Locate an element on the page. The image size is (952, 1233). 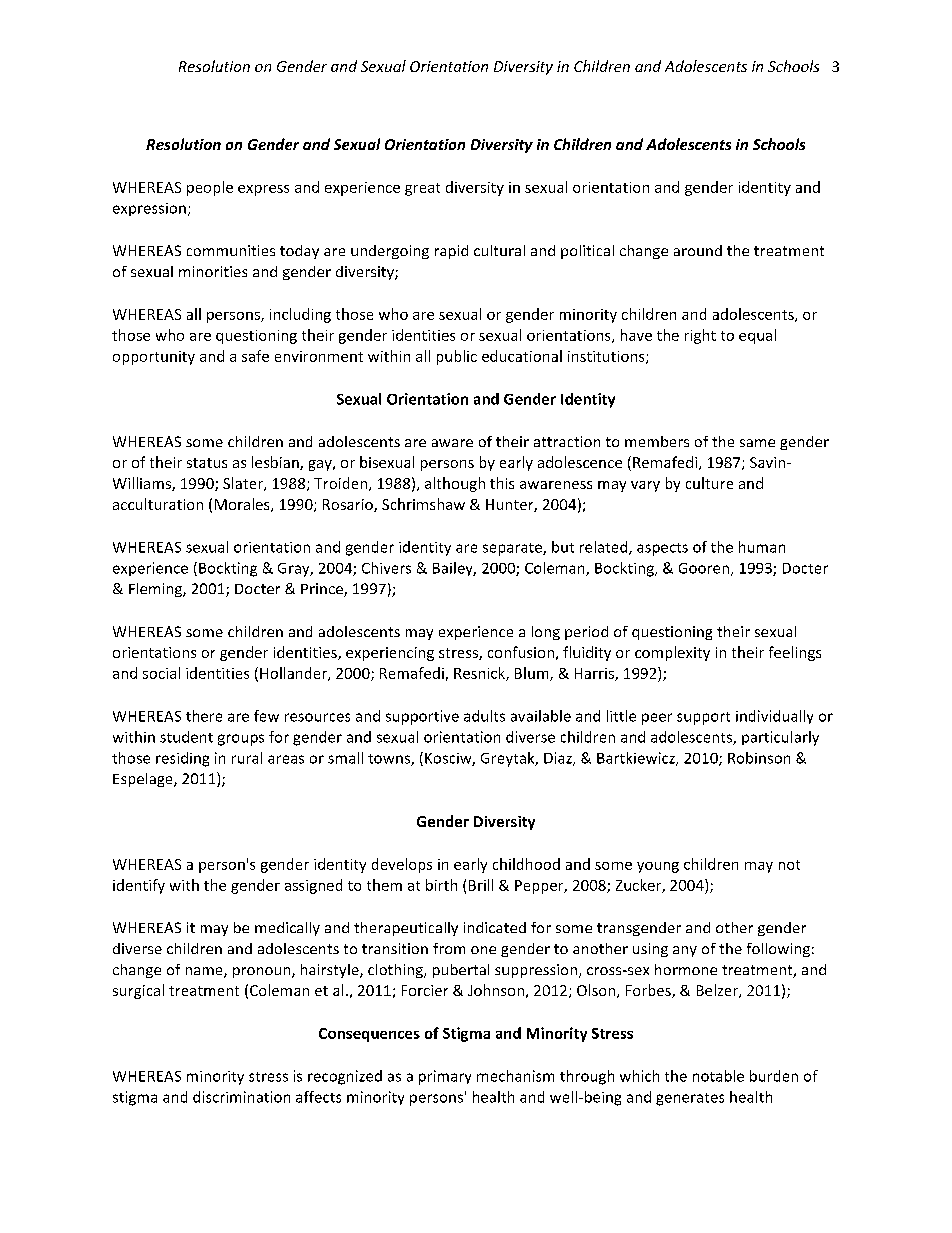
complexity is located at coordinates (672, 653).
